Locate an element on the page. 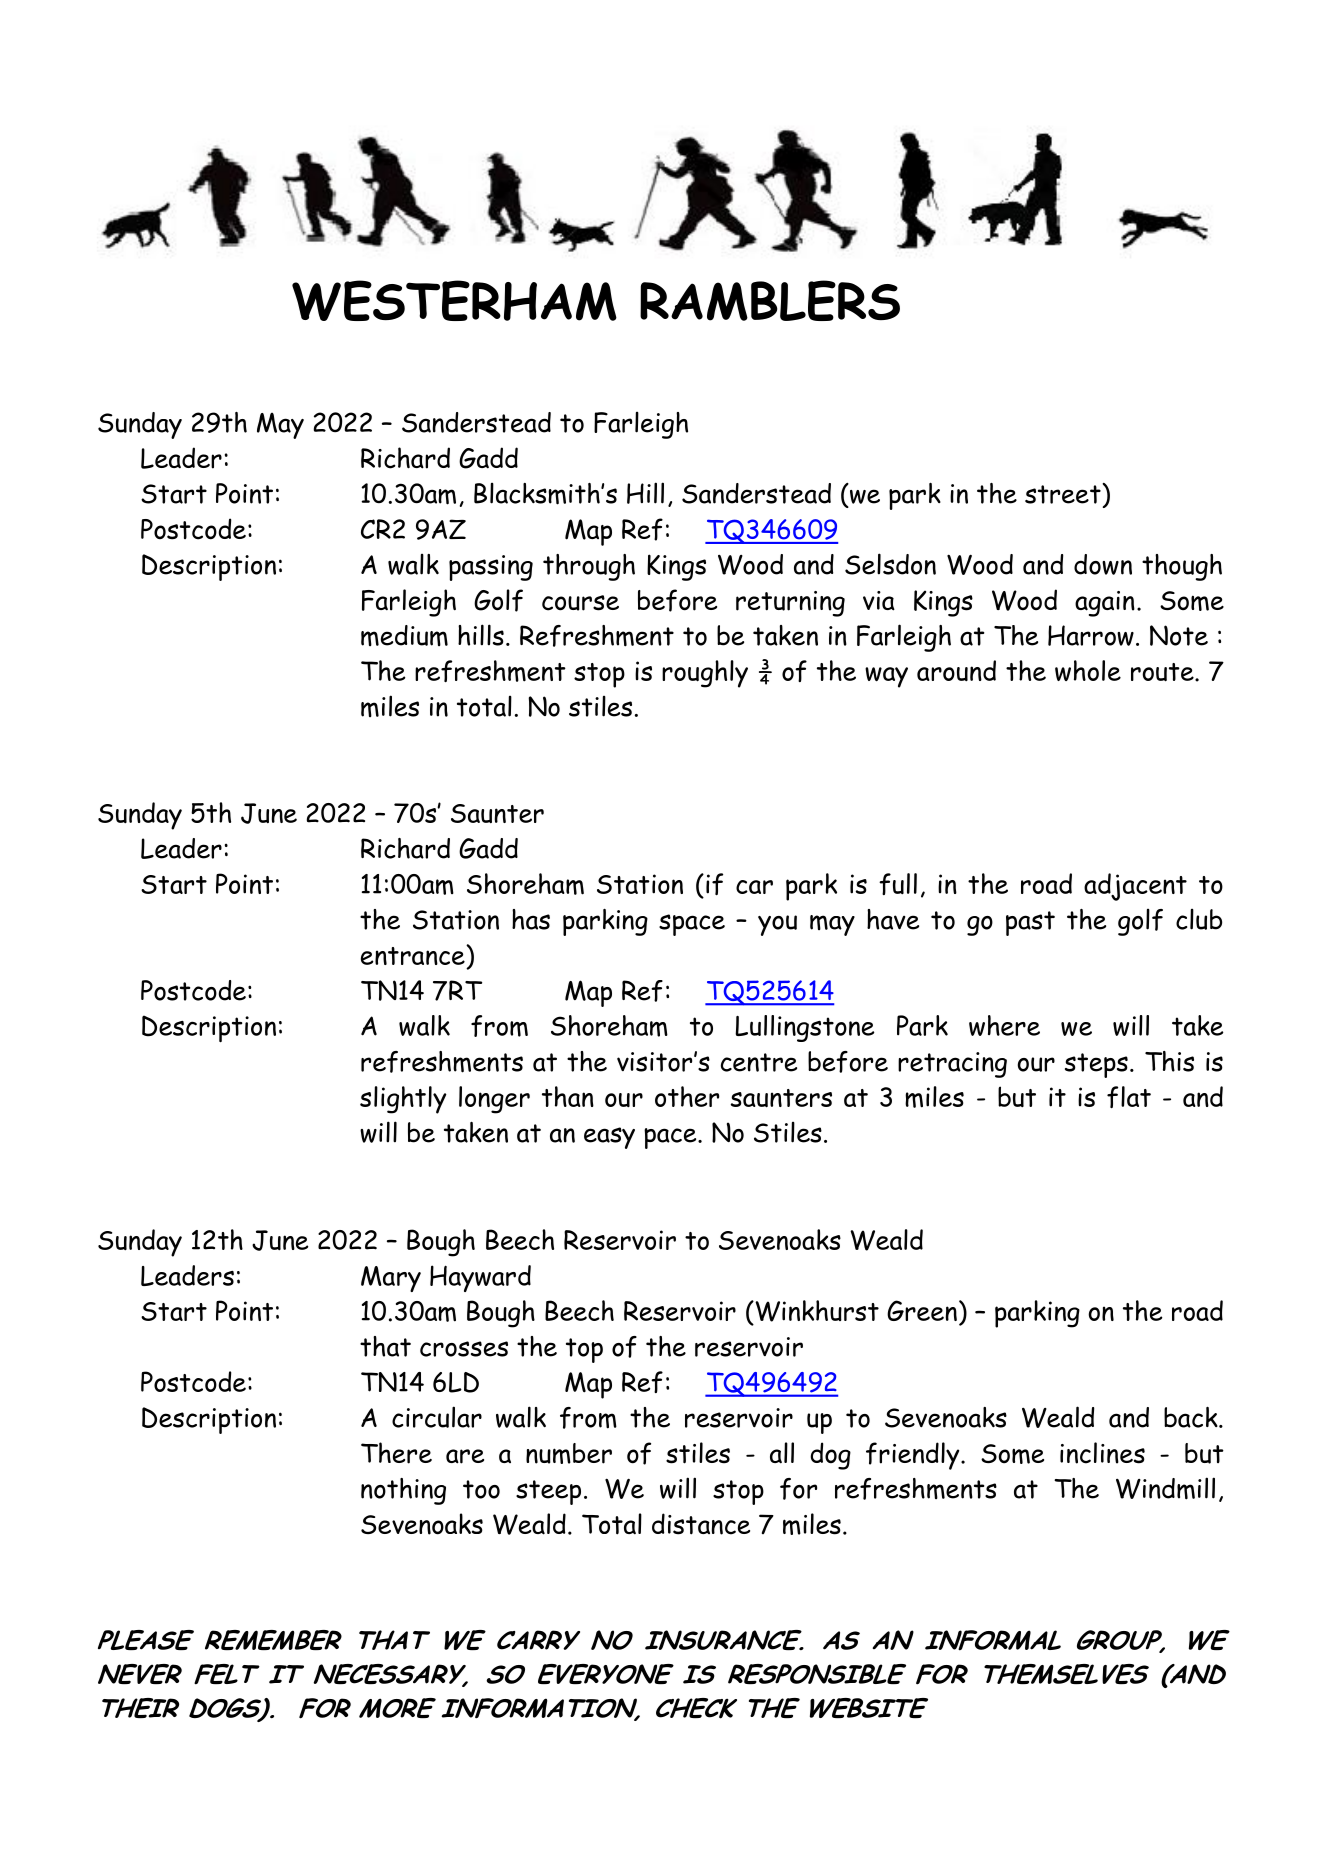  has is located at coordinates (531, 919).
